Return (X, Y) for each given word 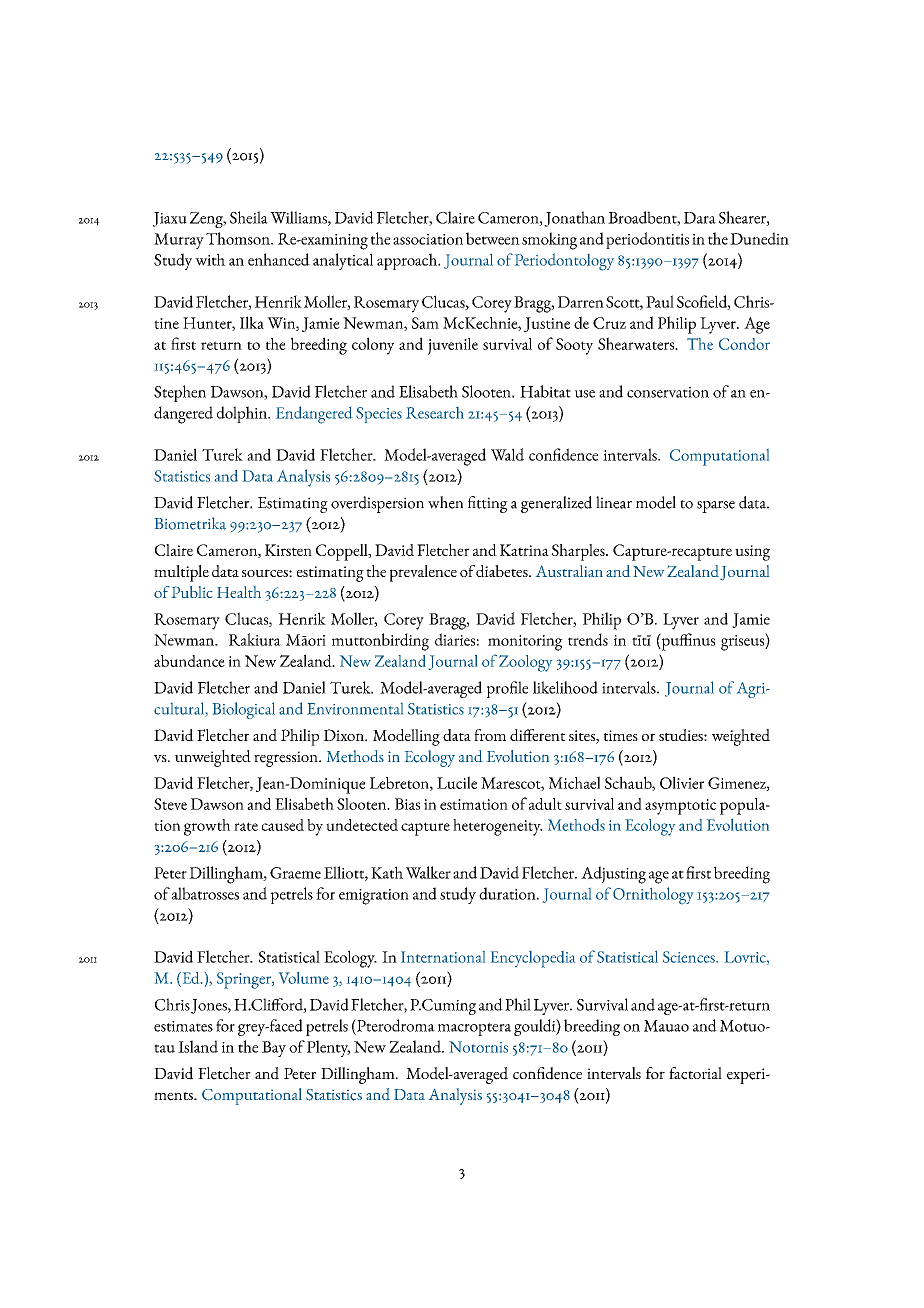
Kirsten (288, 550)
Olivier (682, 782)
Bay (274, 1049)
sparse (716, 507)
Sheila (249, 217)
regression (287, 759)
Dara (700, 218)
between (493, 238)
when (445, 502)
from (490, 735)
